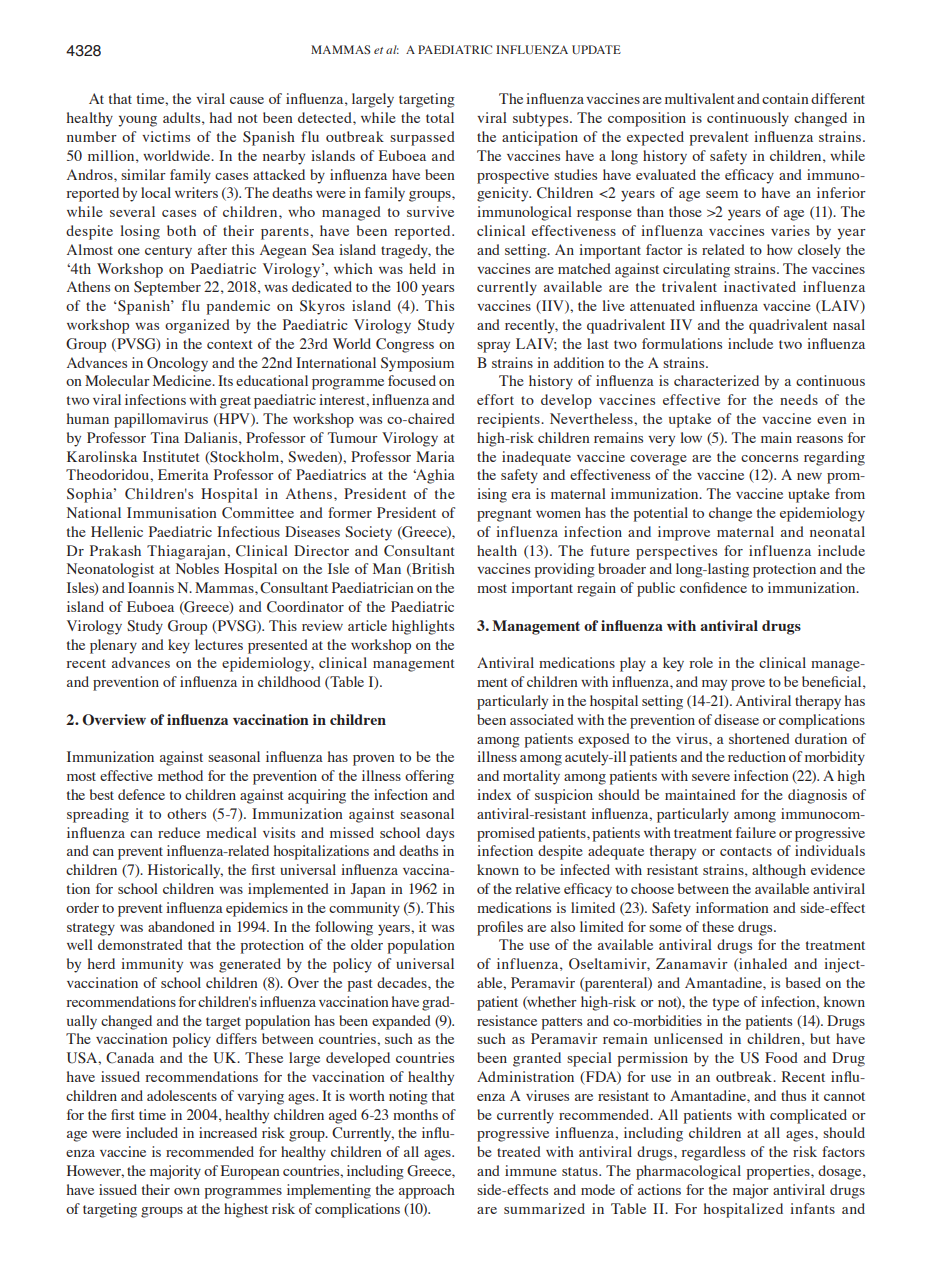 This screenshot has width=932, height=1288. I want to click on young, so click(137, 121).
